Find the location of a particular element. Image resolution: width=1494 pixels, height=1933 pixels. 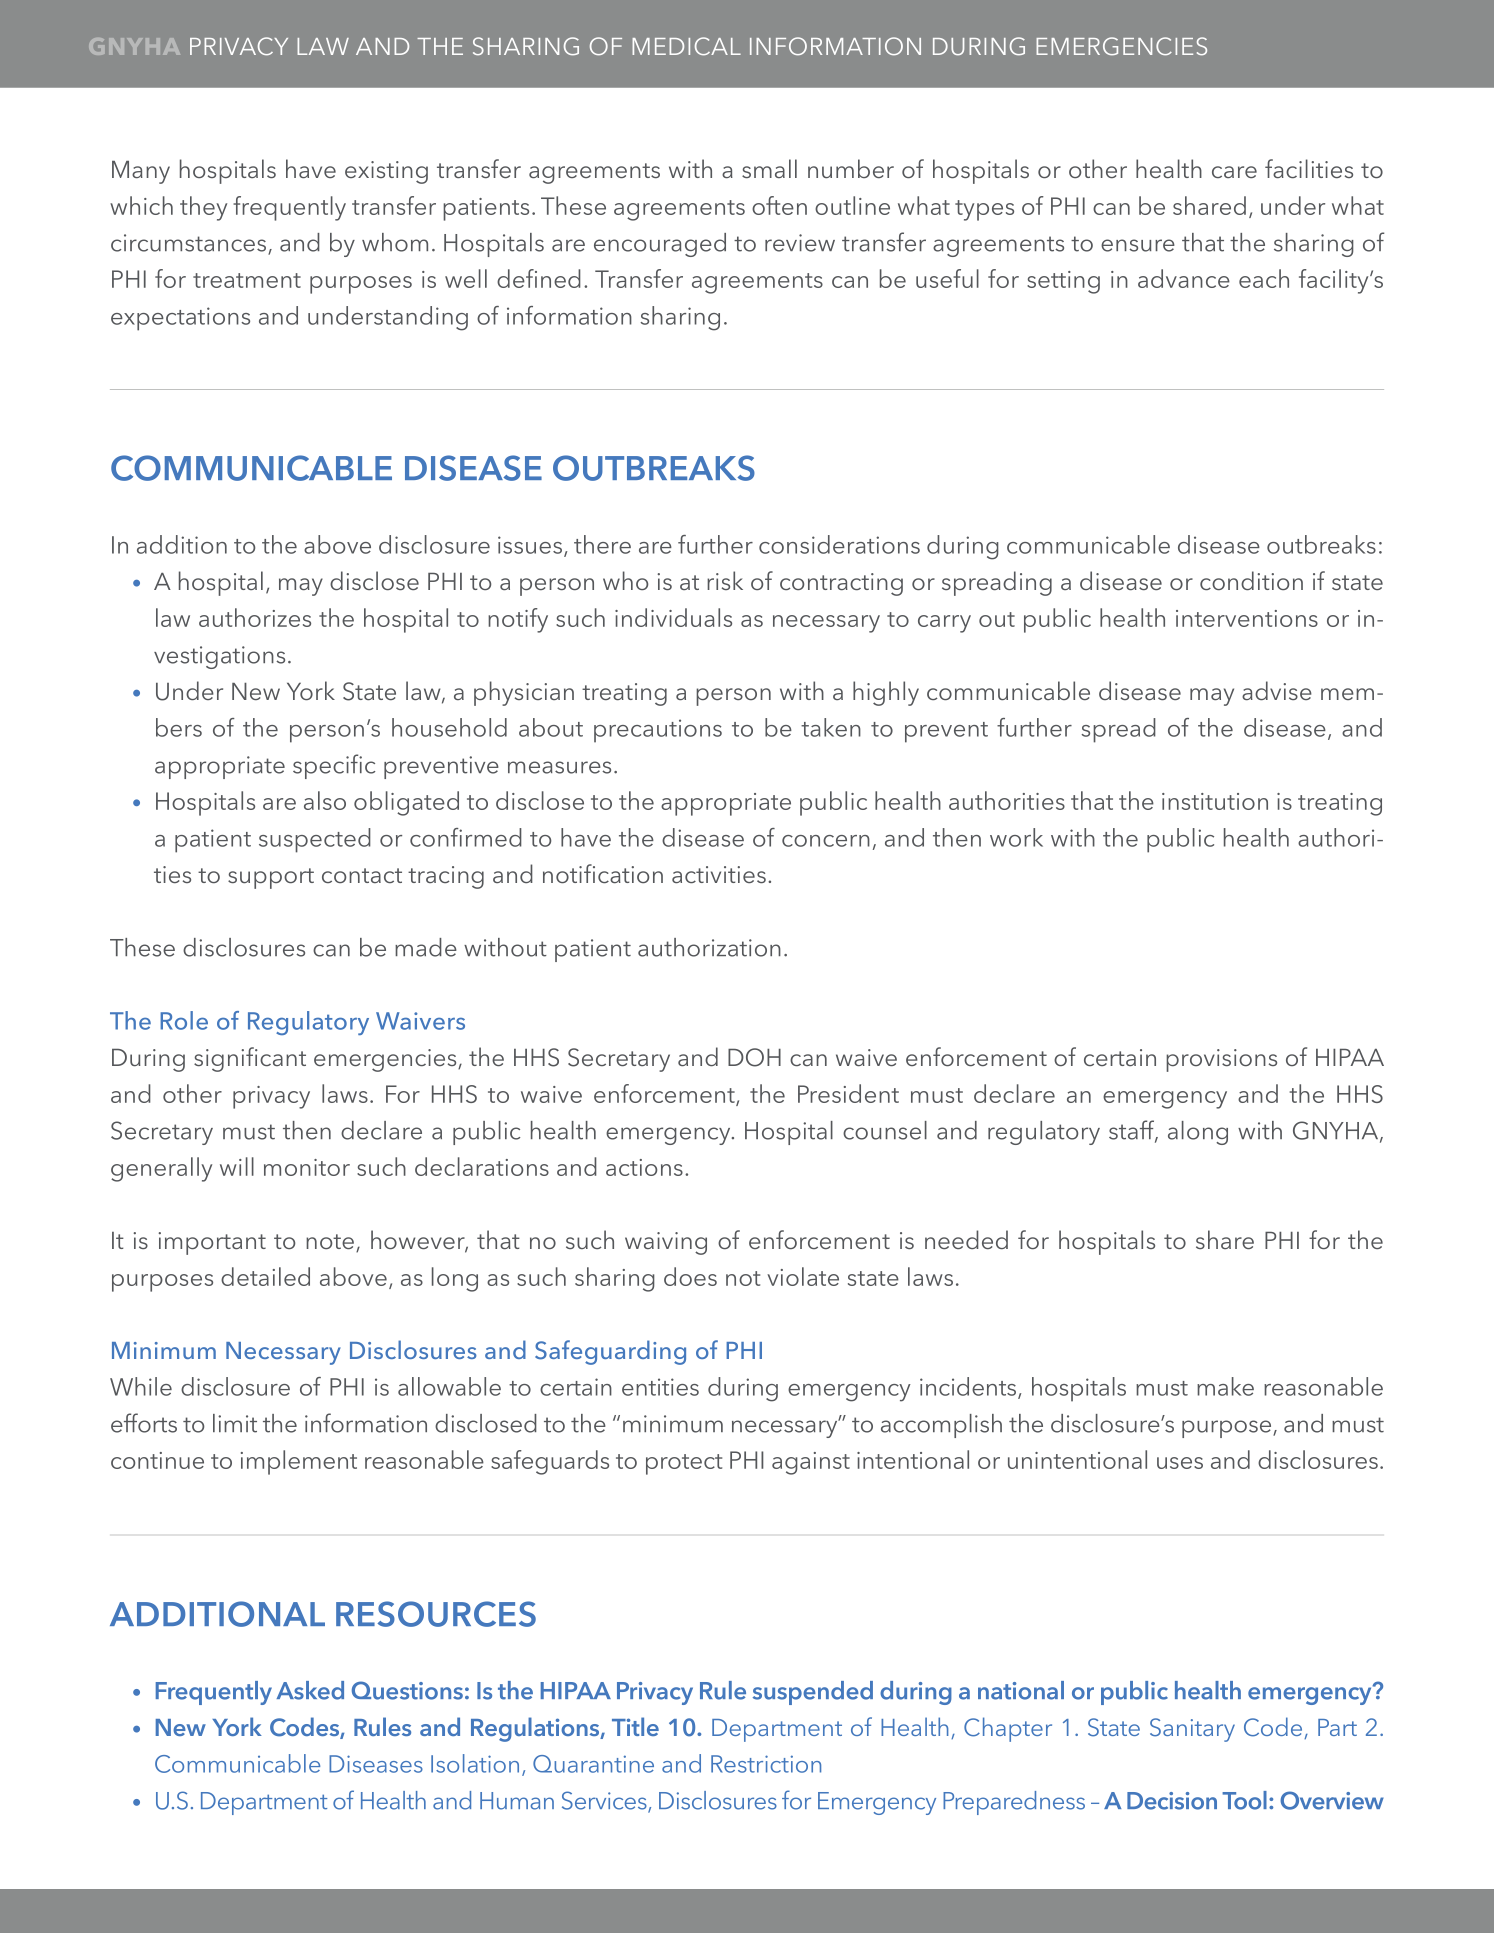

institution is located at coordinates (1215, 801).
